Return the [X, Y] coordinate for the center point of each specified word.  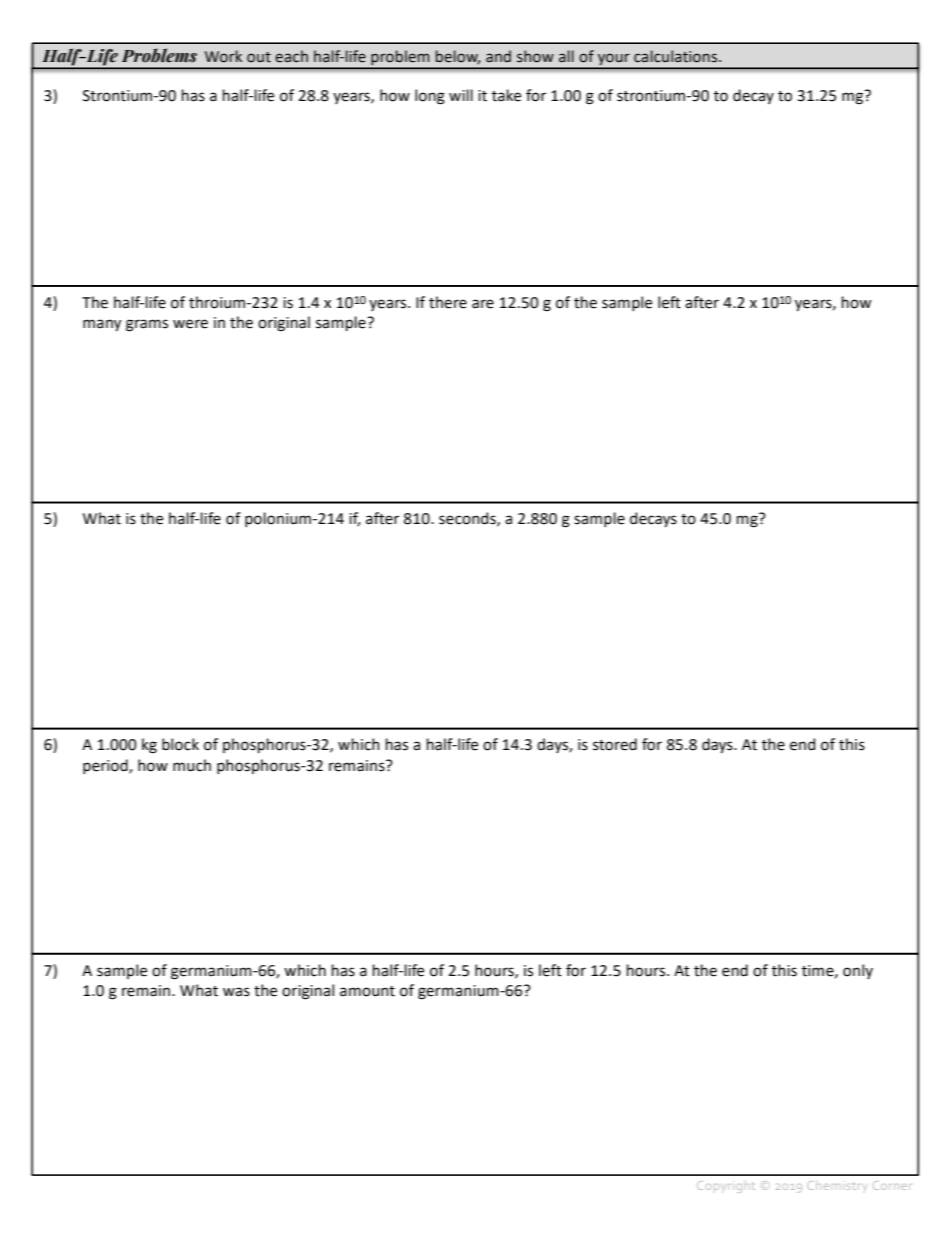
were [190, 324]
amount [367, 991]
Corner [892, 1185]
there [448, 302]
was [236, 992]
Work [223, 56]
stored [615, 744]
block [180, 744]
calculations [677, 56]
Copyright [726, 1187]
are [483, 304]
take [506, 95]
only [858, 971]
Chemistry [837, 1185]
